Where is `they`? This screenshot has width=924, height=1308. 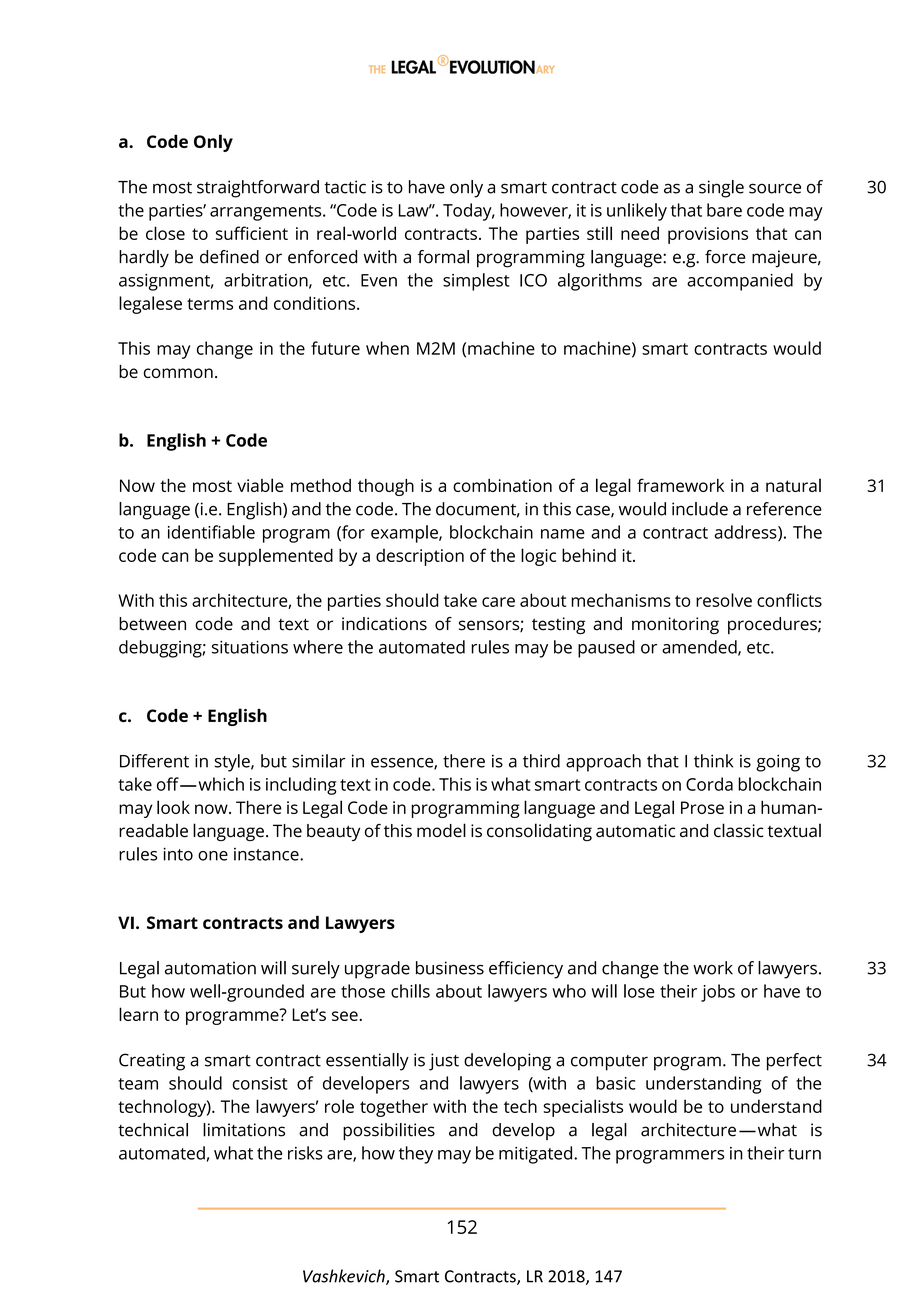 they is located at coordinates (416, 1155).
